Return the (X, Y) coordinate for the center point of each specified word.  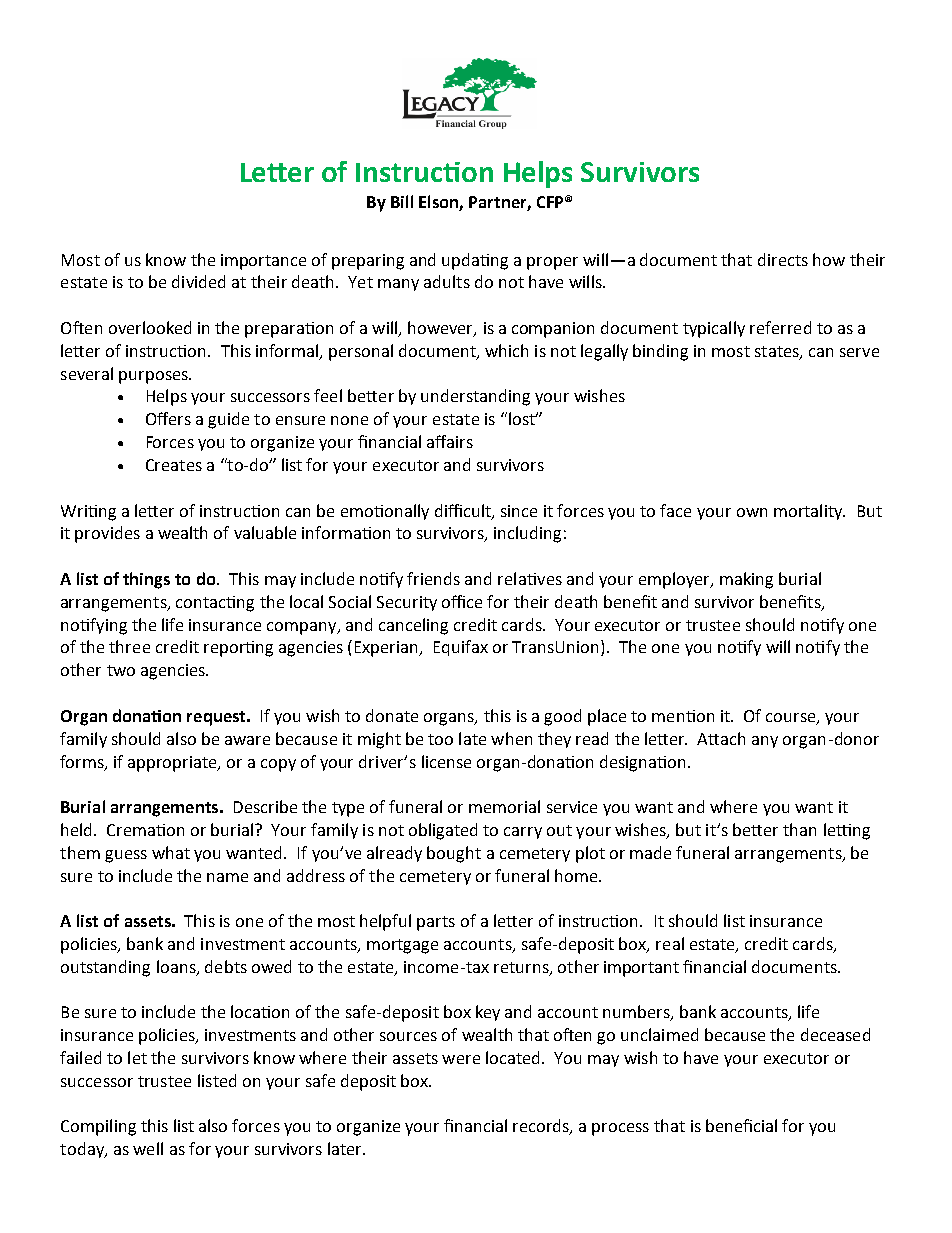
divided (198, 281)
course (792, 718)
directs (783, 259)
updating (475, 261)
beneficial (741, 1125)
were (461, 1059)
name (227, 877)
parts (436, 923)
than (799, 829)
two (121, 670)
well (148, 1148)
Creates (174, 465)
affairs (450, 441)
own (752, 512)
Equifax (461, 648)
